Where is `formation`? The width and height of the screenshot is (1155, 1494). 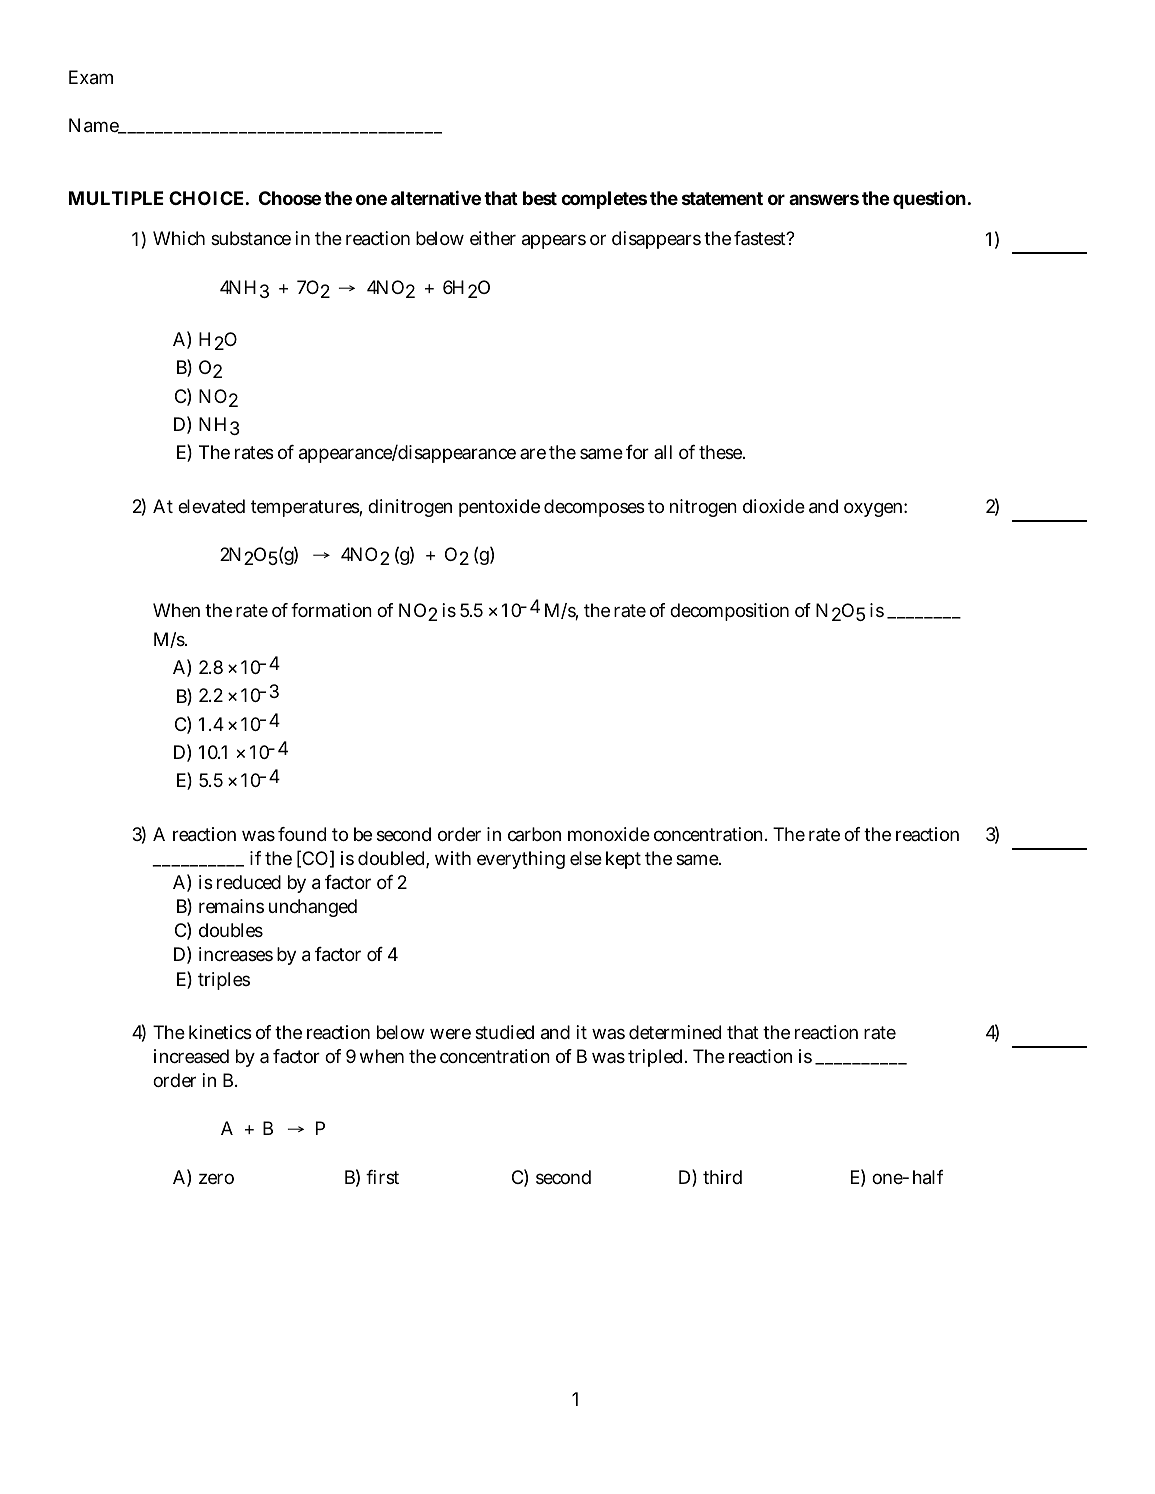 formation is located at coordinates (331, 610).
